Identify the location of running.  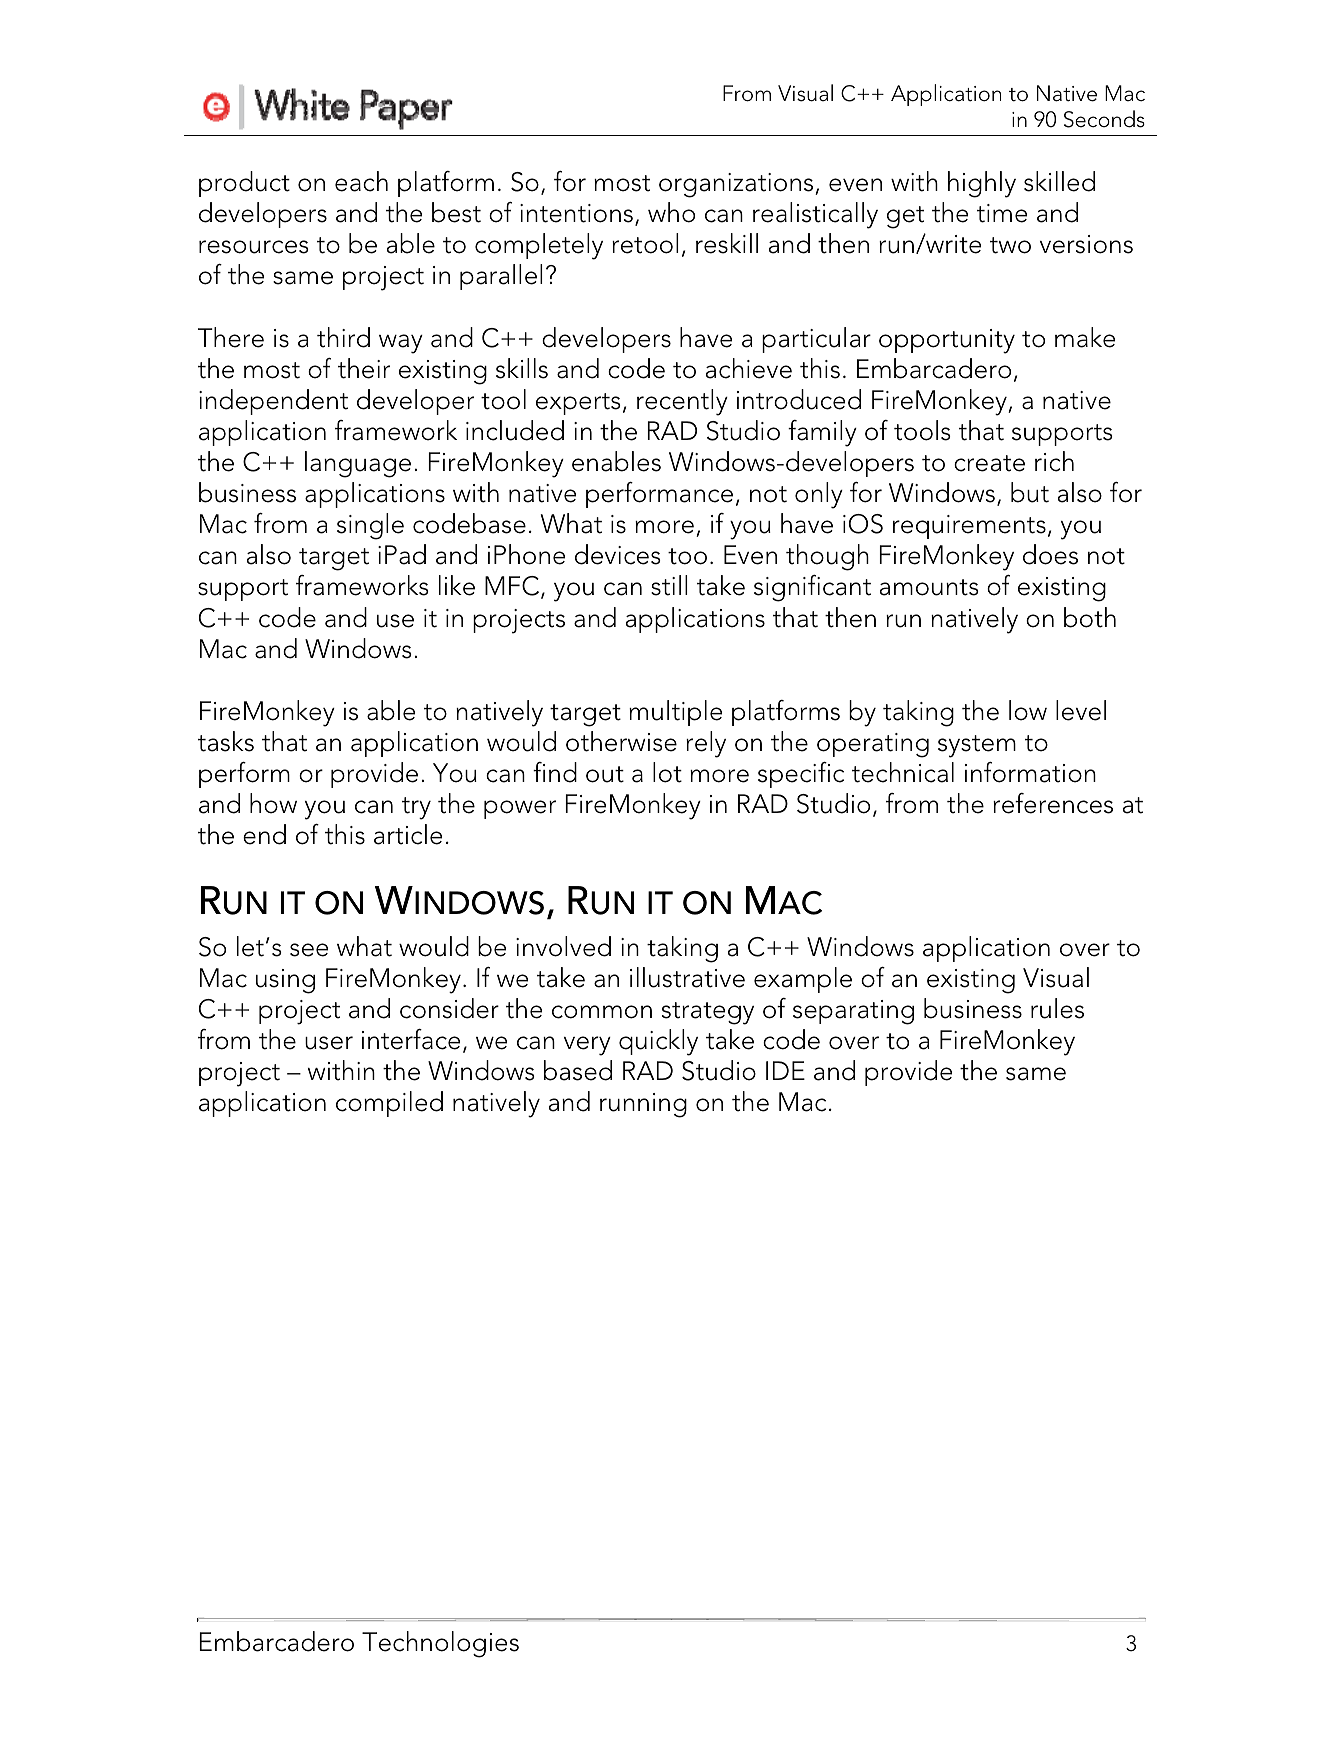
(643, 1105).
